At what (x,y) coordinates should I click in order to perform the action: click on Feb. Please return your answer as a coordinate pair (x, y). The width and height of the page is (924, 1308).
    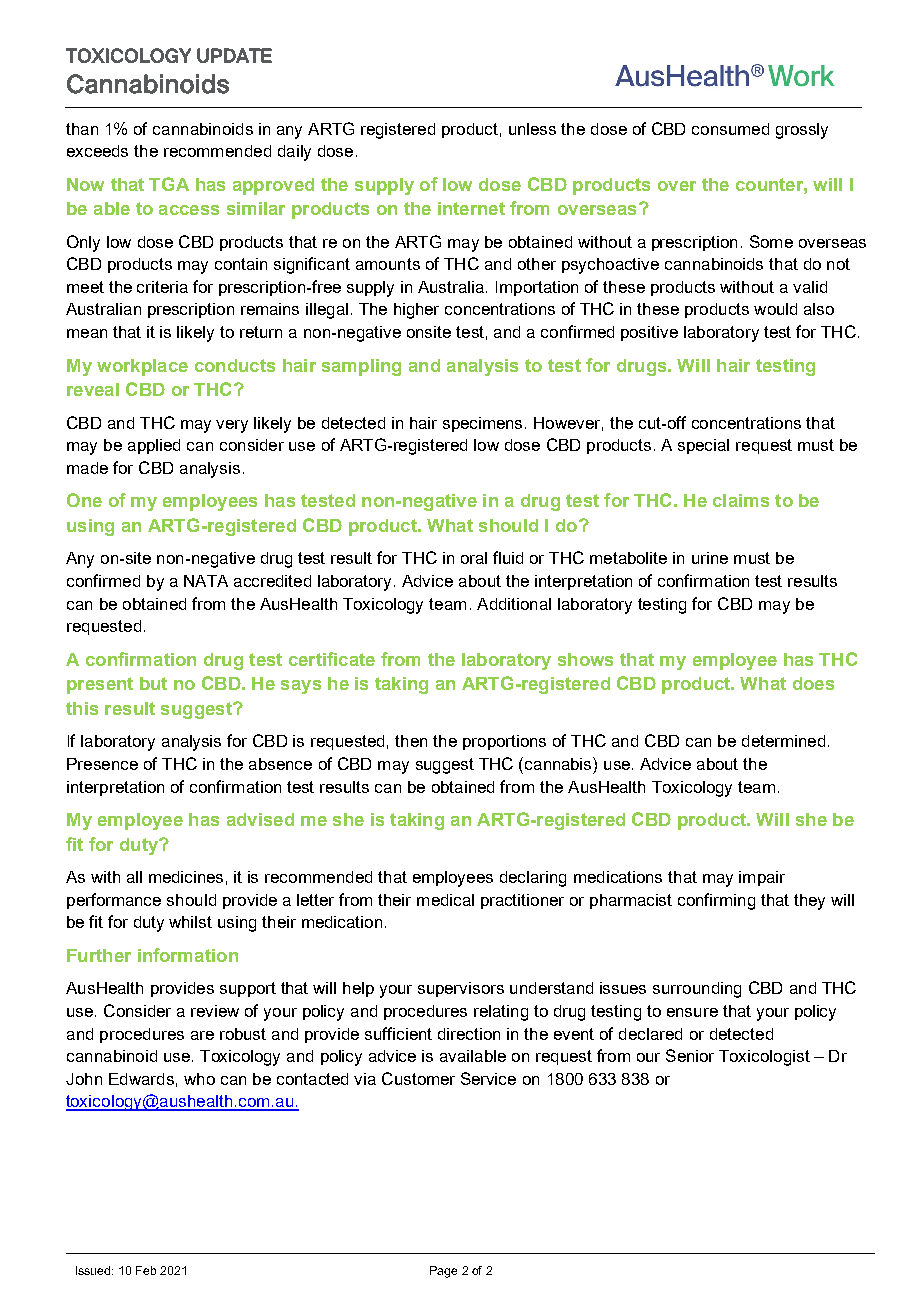
    Looking at the image, I should click on (146, 1270).
